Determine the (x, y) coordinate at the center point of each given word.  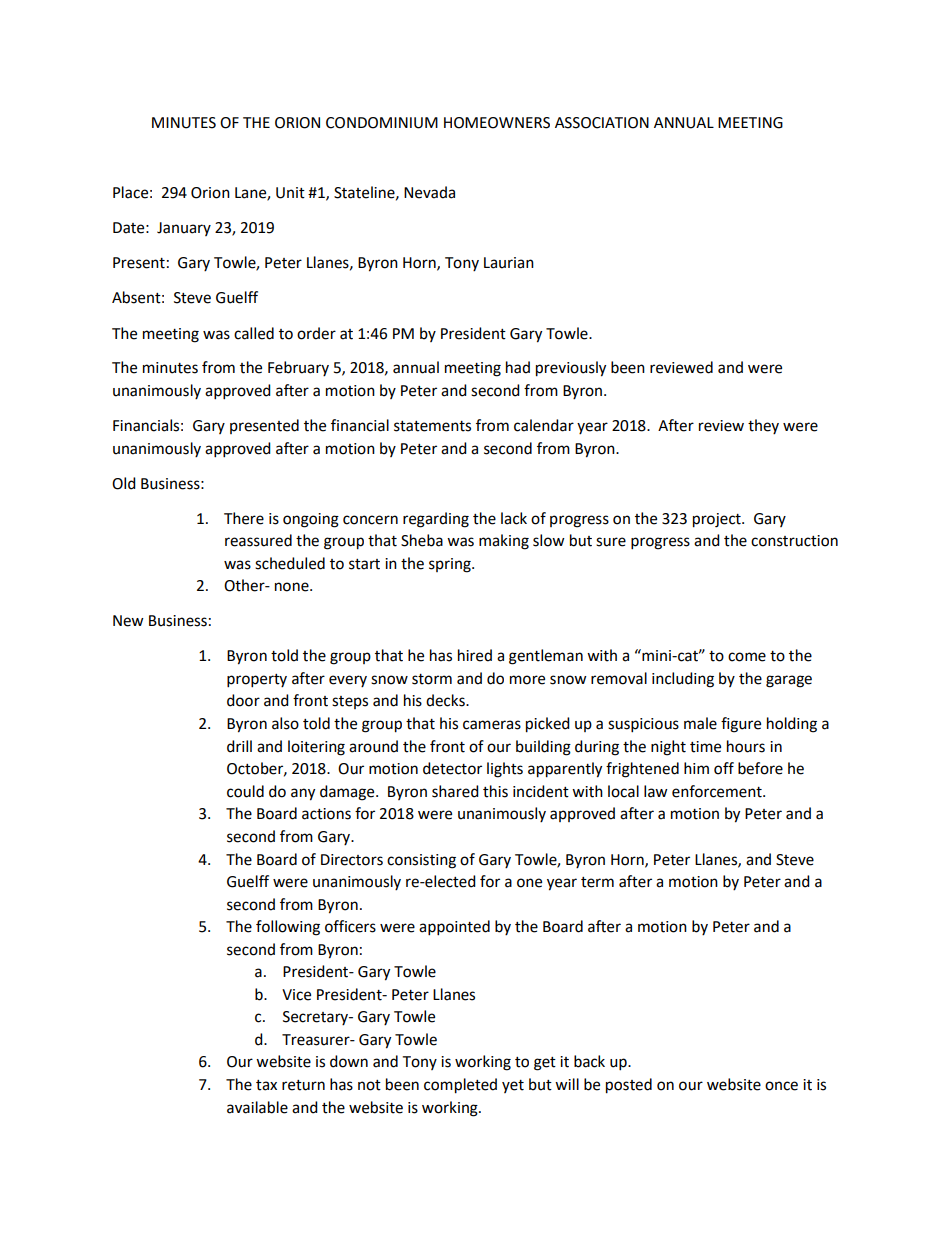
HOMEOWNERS (497, 123)
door (243, 700)
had (518, 367)
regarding (436, 520)
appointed (454, 928)
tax (266, 1085)
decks (446, 700)
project (718, 520)
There (244, 518)
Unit (290, 193)
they (763, 426)
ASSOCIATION (602, 123)
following (288, 928)
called (254, 333)
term (597, 882)
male (700, 723)
